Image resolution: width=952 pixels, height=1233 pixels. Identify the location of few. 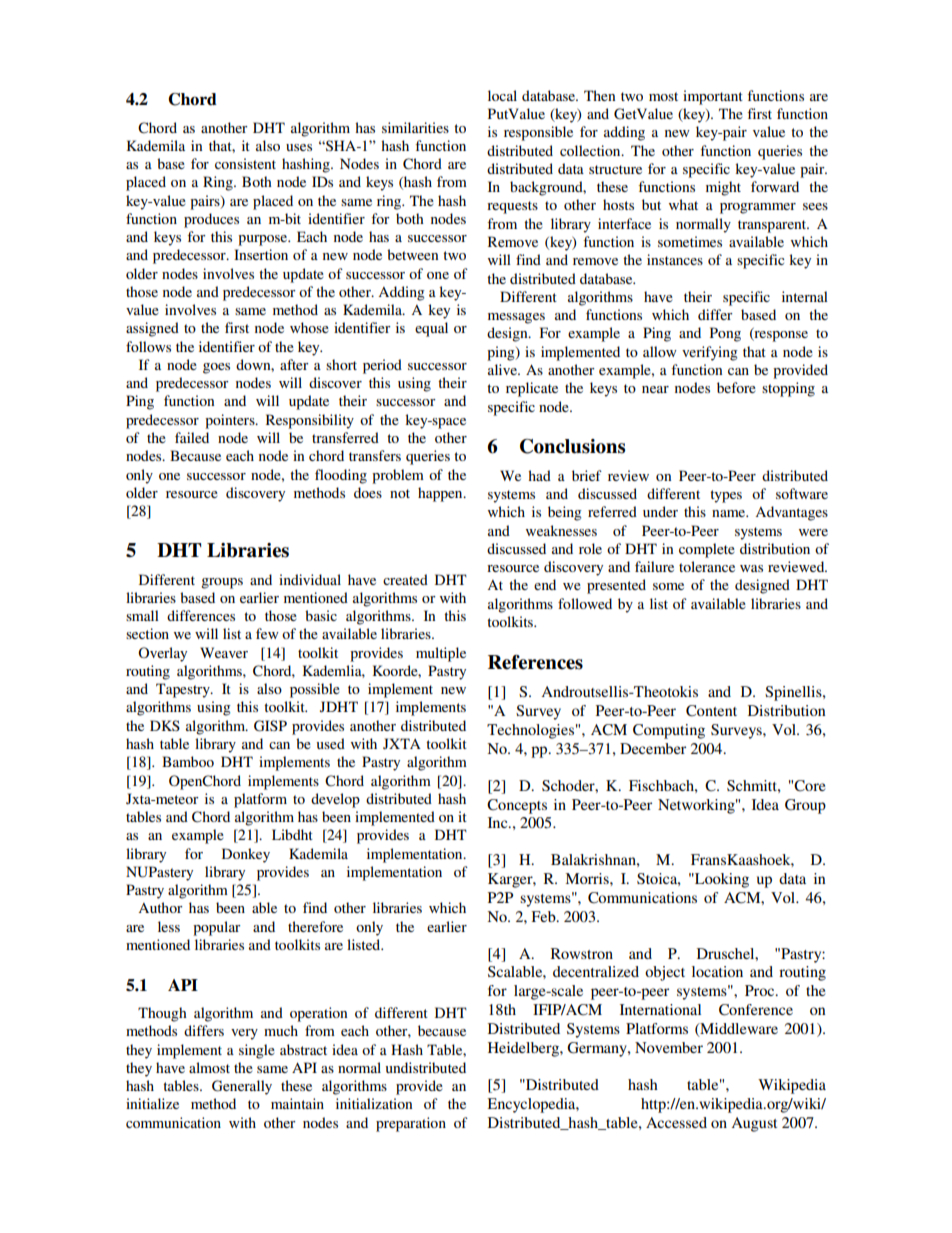
(267, 633).
